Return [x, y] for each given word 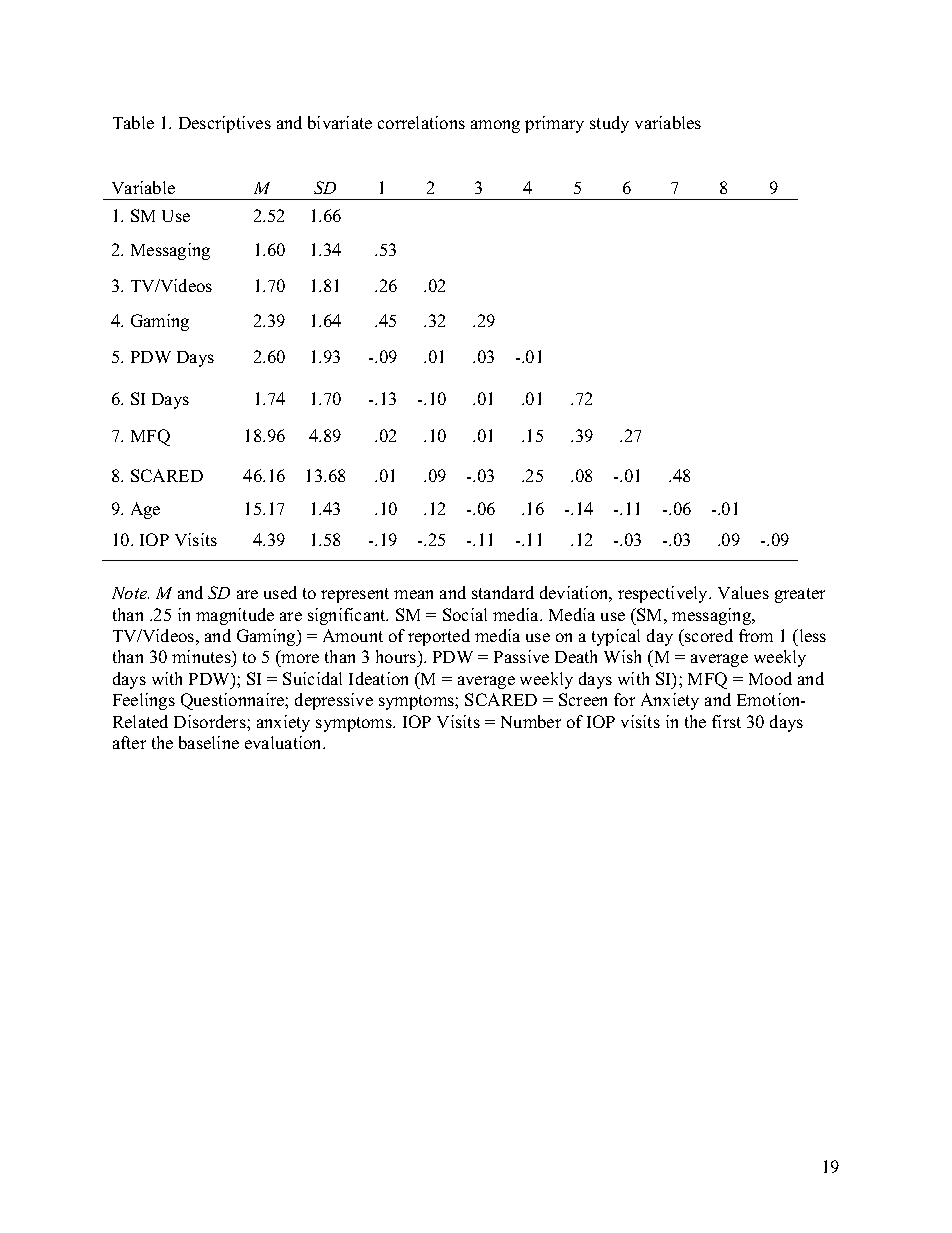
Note [130, 593]
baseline [209, 742]
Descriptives [225, 124]
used [280, 592]
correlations [421, 122]
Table [133, 122]
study [609, 124]
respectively [664, 594]
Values [743, 592]
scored [708, 635]
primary [554, 124]
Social [465, 614]
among [495, 126]
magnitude [235, 616]
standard [503, 592]
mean [413, 594]
